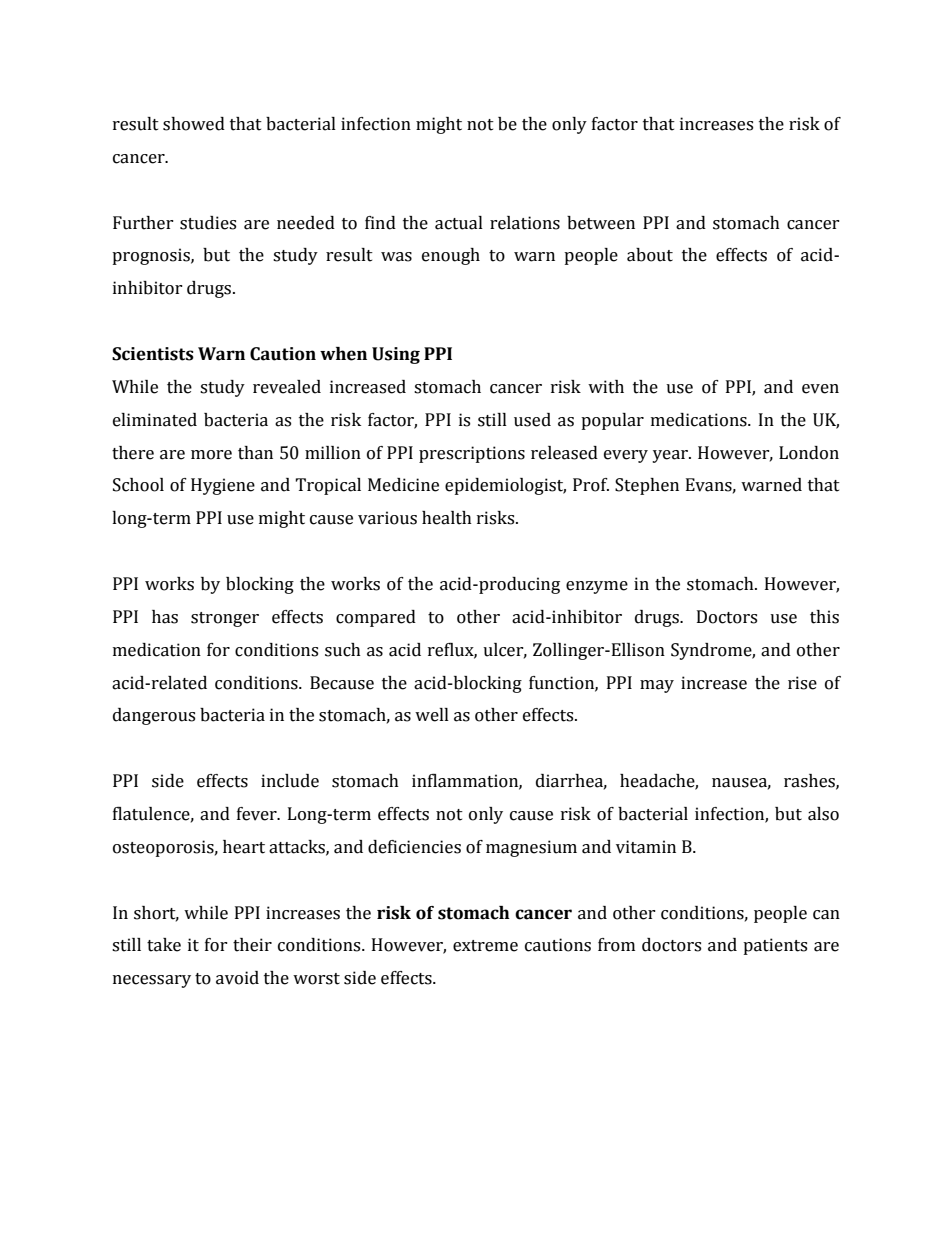 This screenshot has height=1233, width=952. I want to click on extreme, so click(485, 946).
